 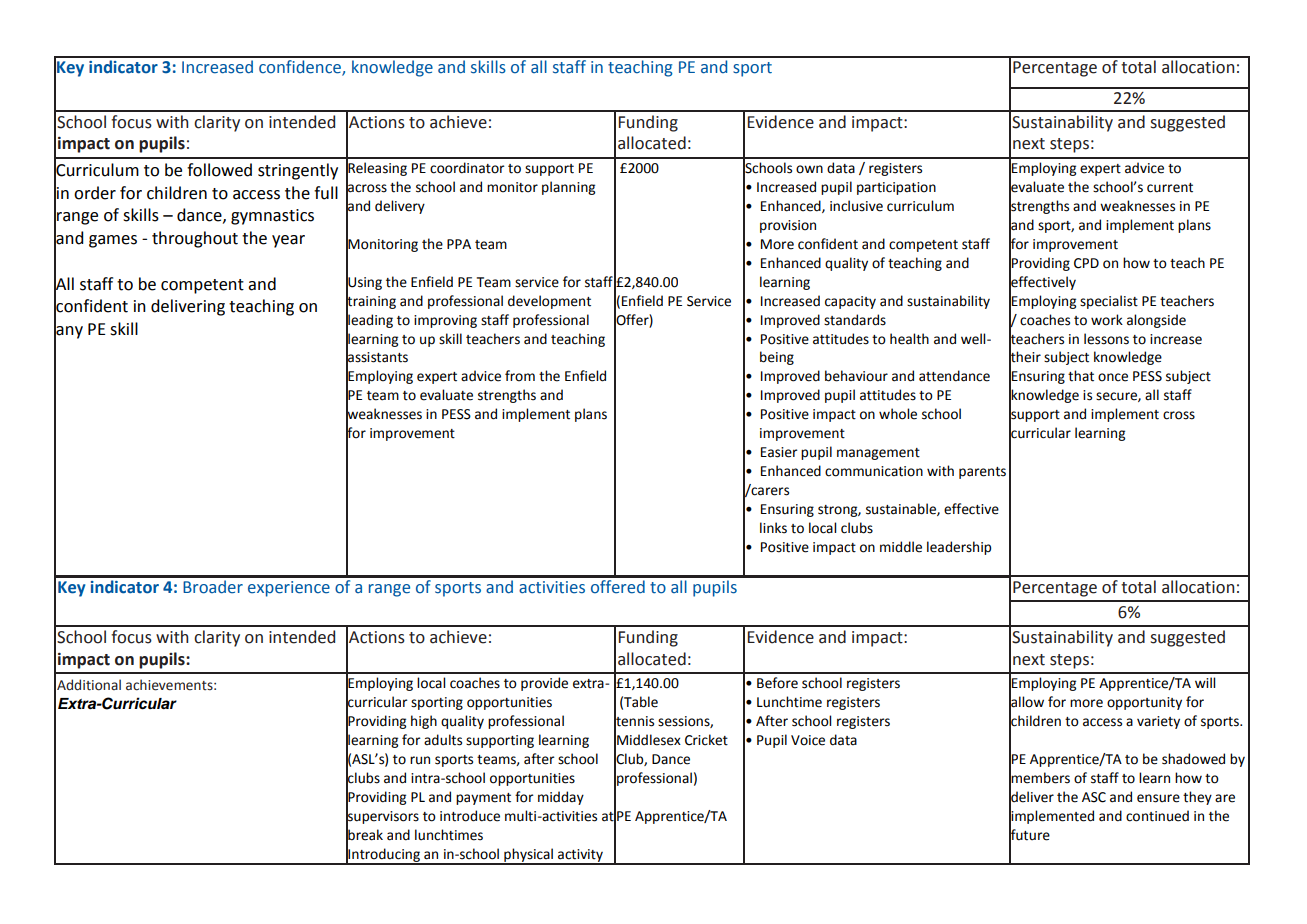 I want to click on from, so click(x=520, y=376).
